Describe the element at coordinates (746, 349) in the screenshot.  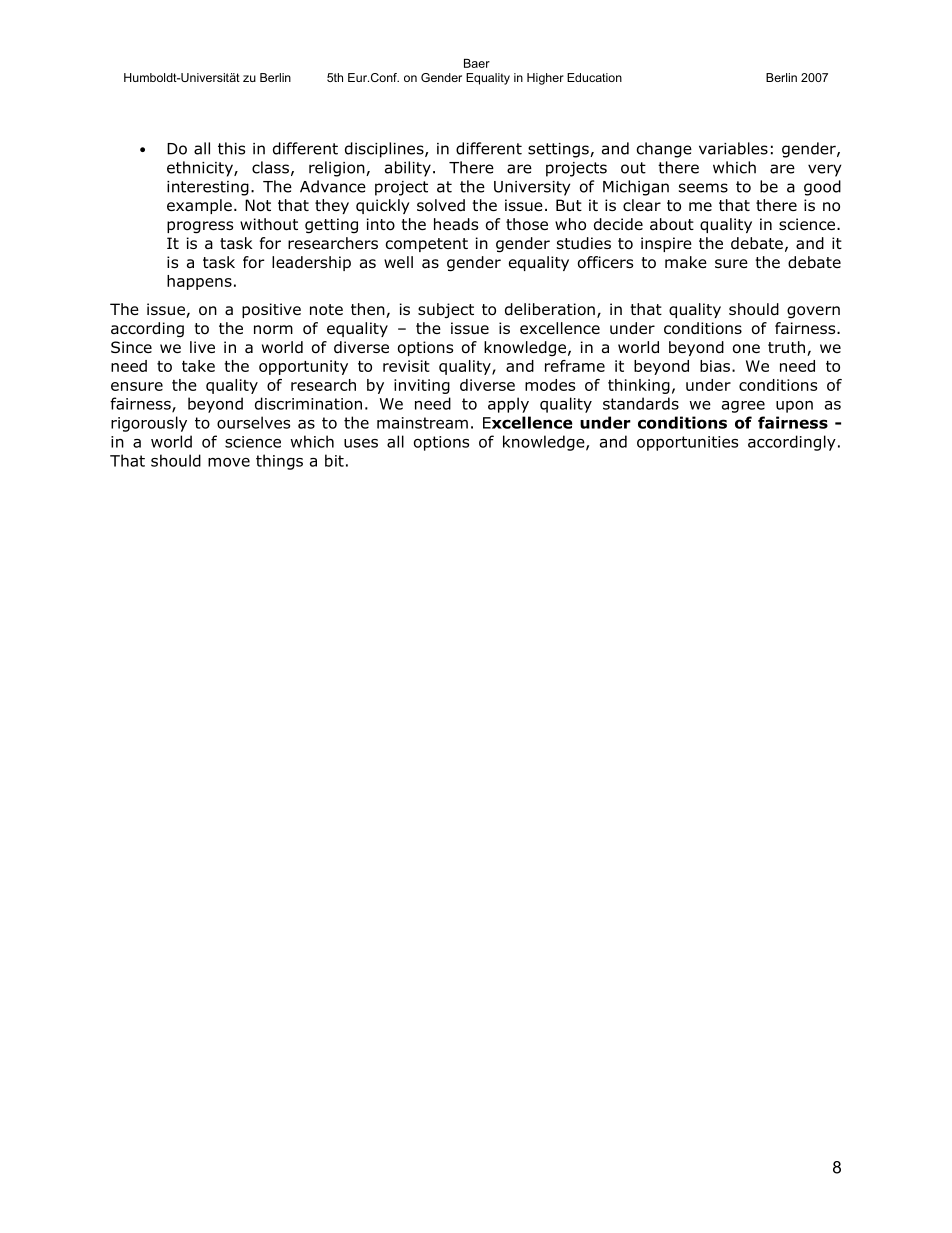
I see `one` at that location.
